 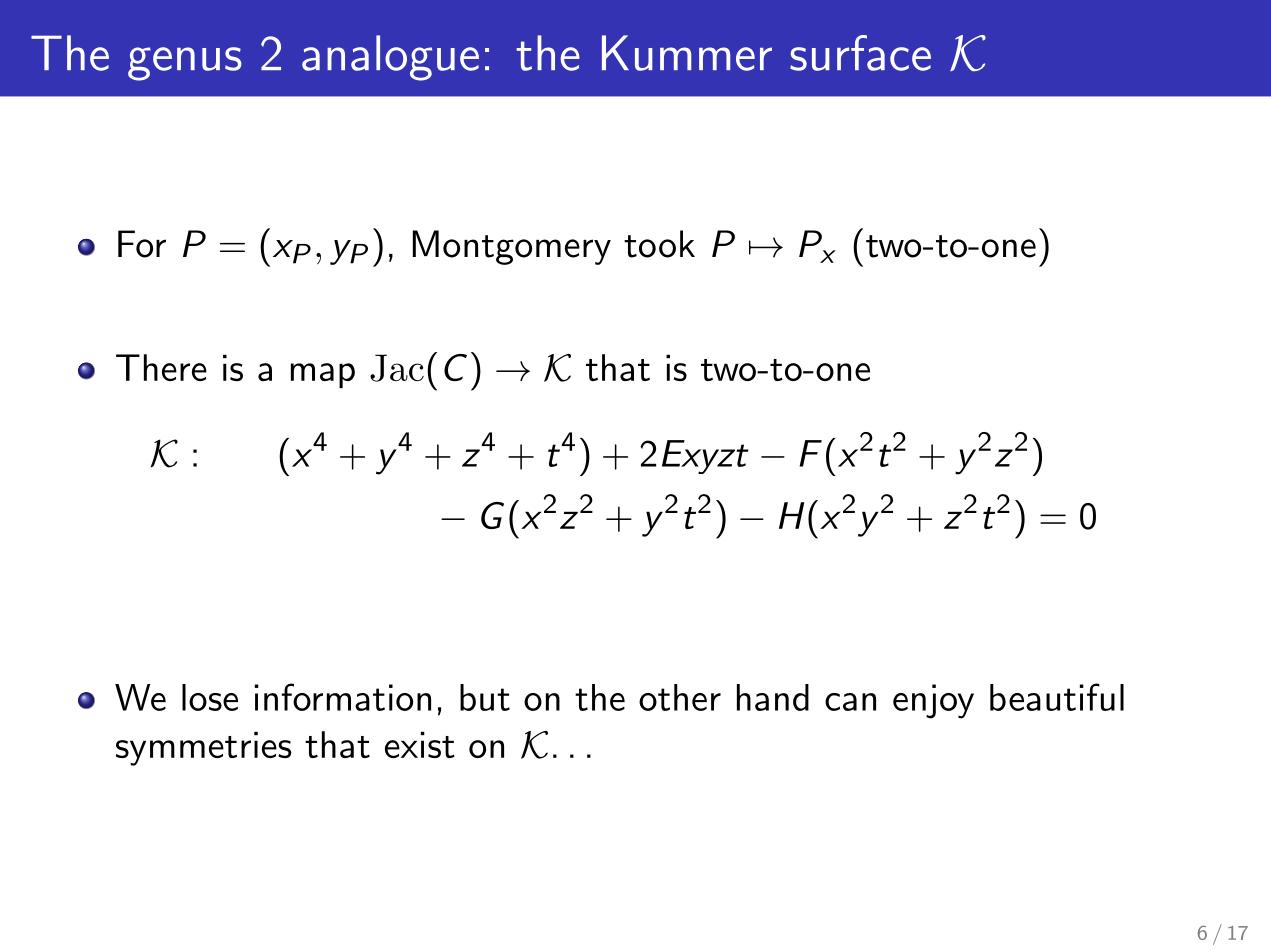 I want to click on hand, so click(x=773, y=697).
